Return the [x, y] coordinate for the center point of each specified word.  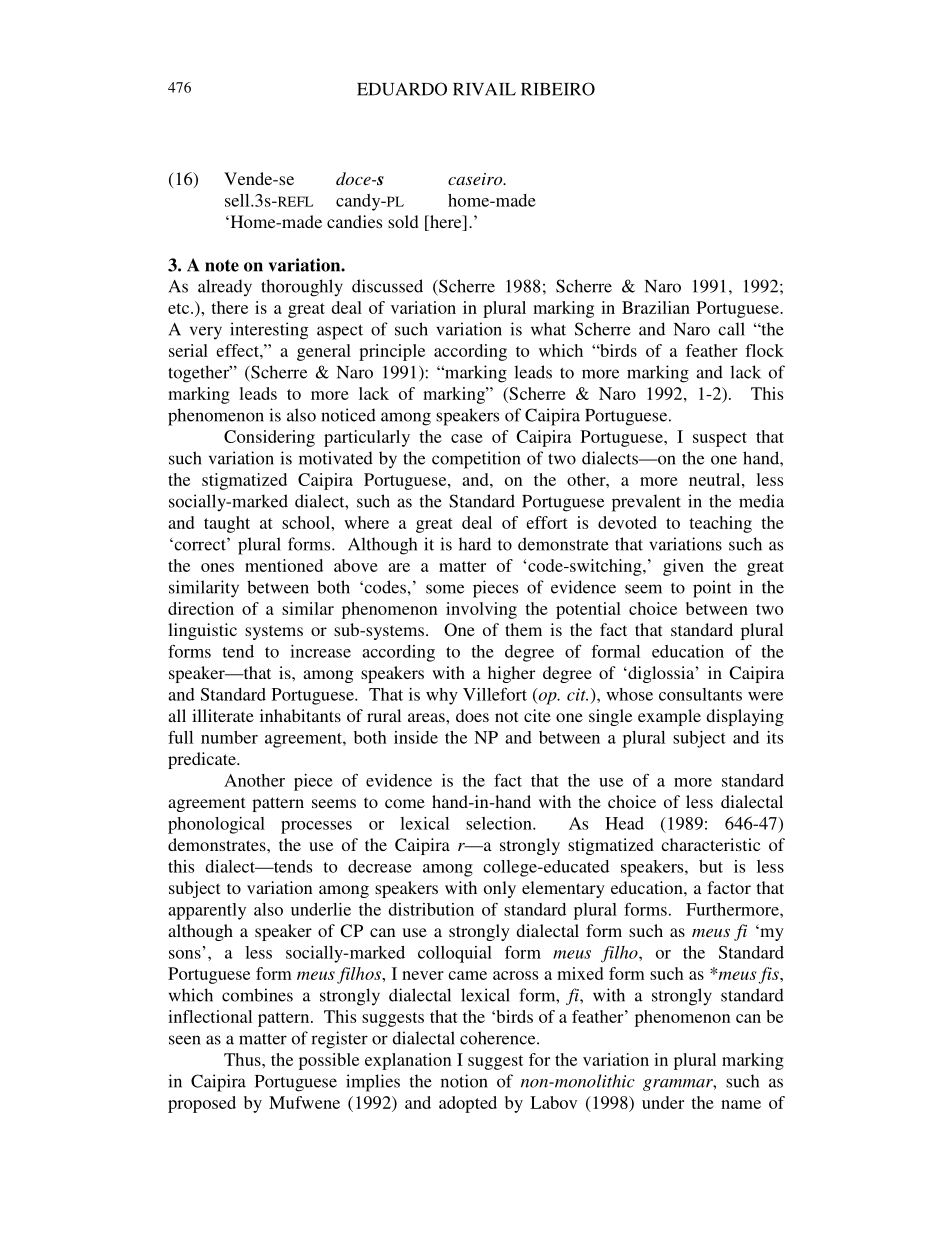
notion [464, 1081]
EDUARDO [402, 89]
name [741, 1104]
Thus [243, 1059]
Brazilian [656, 307]
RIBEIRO [558, 89]
